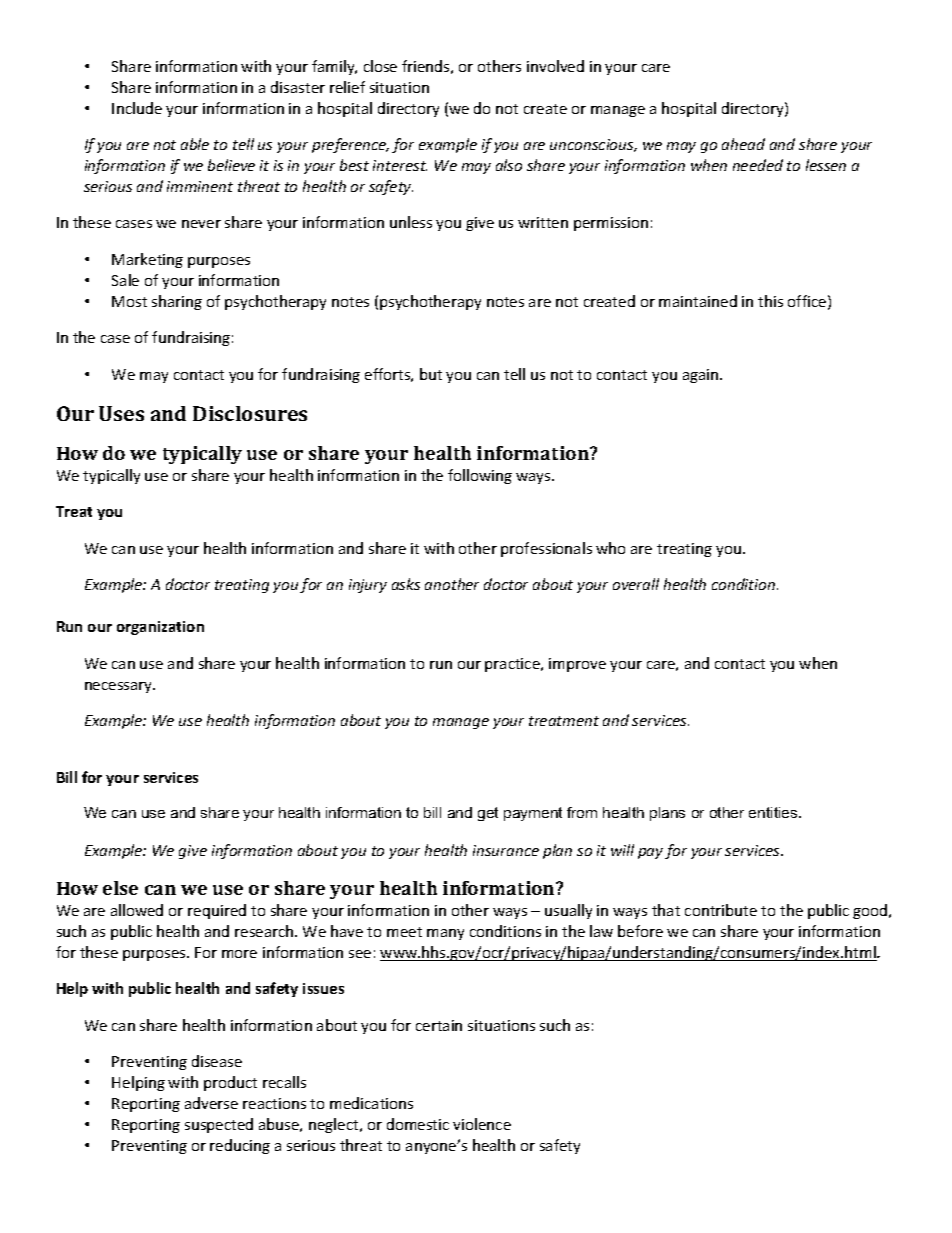  What do you see at coordinates (555, 66) in the screenshot?
I see `involved` at bounding box center [555, 66].
